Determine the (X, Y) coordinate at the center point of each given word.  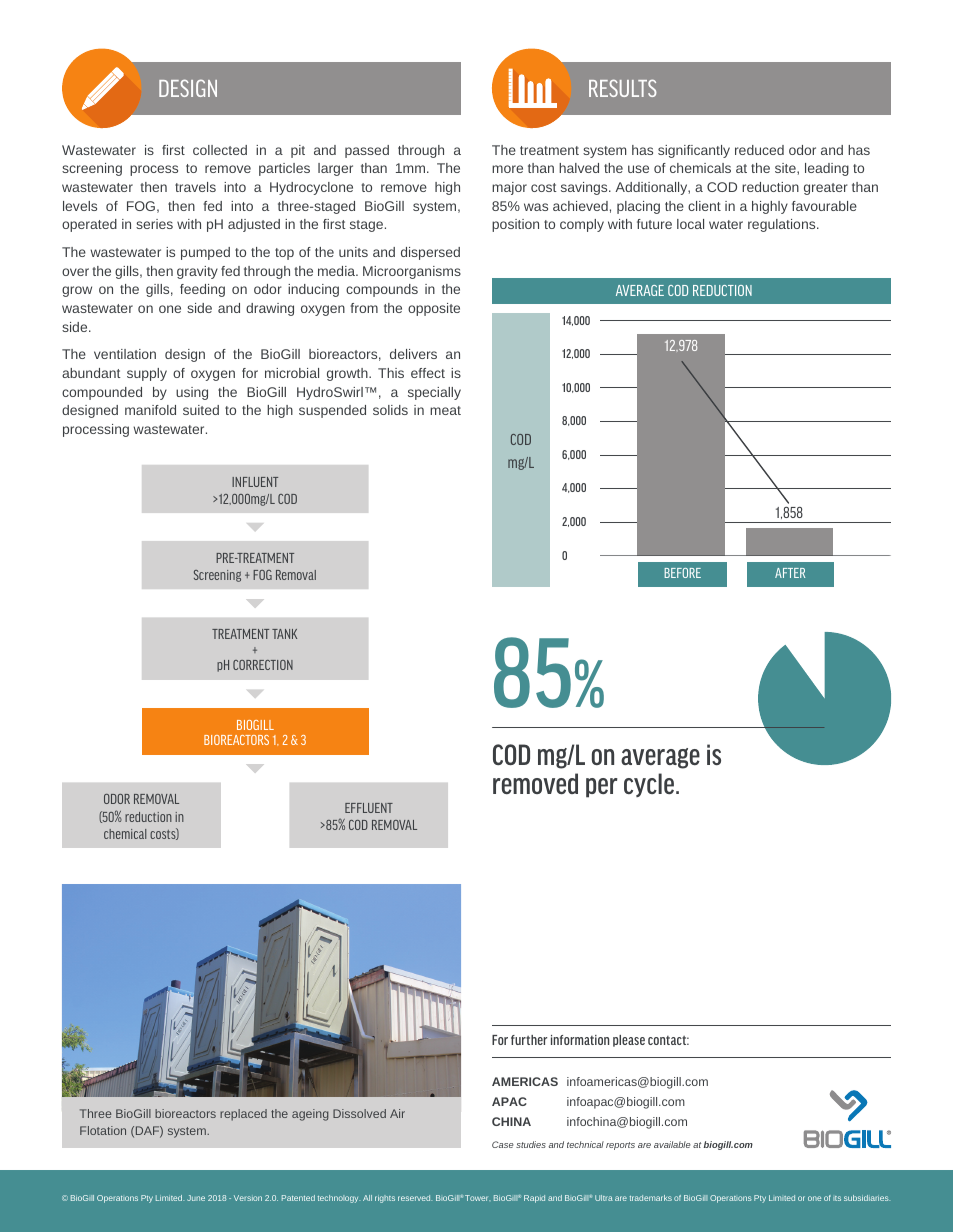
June (196, 1198)
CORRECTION (263, 665)
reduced (759, 150)
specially (434, 393)
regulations (783, 225)
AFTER (790, 573)
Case (503, 1144)
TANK (284, 634)
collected (220, 150)
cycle (650, 785)
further (529, 1040)
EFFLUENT (369, 808)
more (507, 169)
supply (147, 374)
